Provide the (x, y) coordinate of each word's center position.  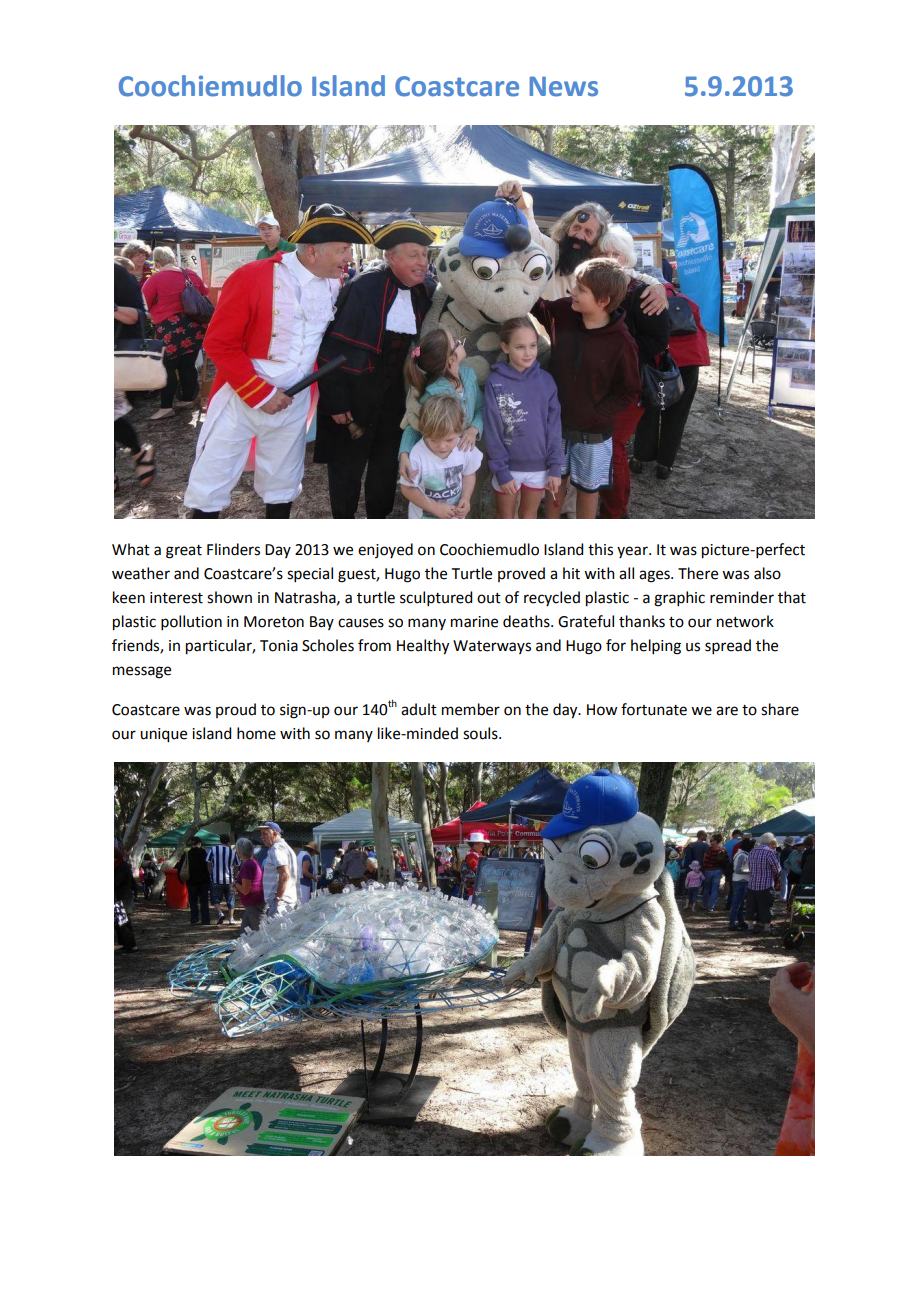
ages (655, 576)
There (698, 573)
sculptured (436, 598)
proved (521, 574)
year (633, 552)
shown (229, 597)
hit (571, 573)
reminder (742, 597)
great (184, 552)
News (564, 86)
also (767, 573)
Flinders (233, 549)
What (131, 549)
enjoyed (385, 550)
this (600, 549)
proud (236, 710)
